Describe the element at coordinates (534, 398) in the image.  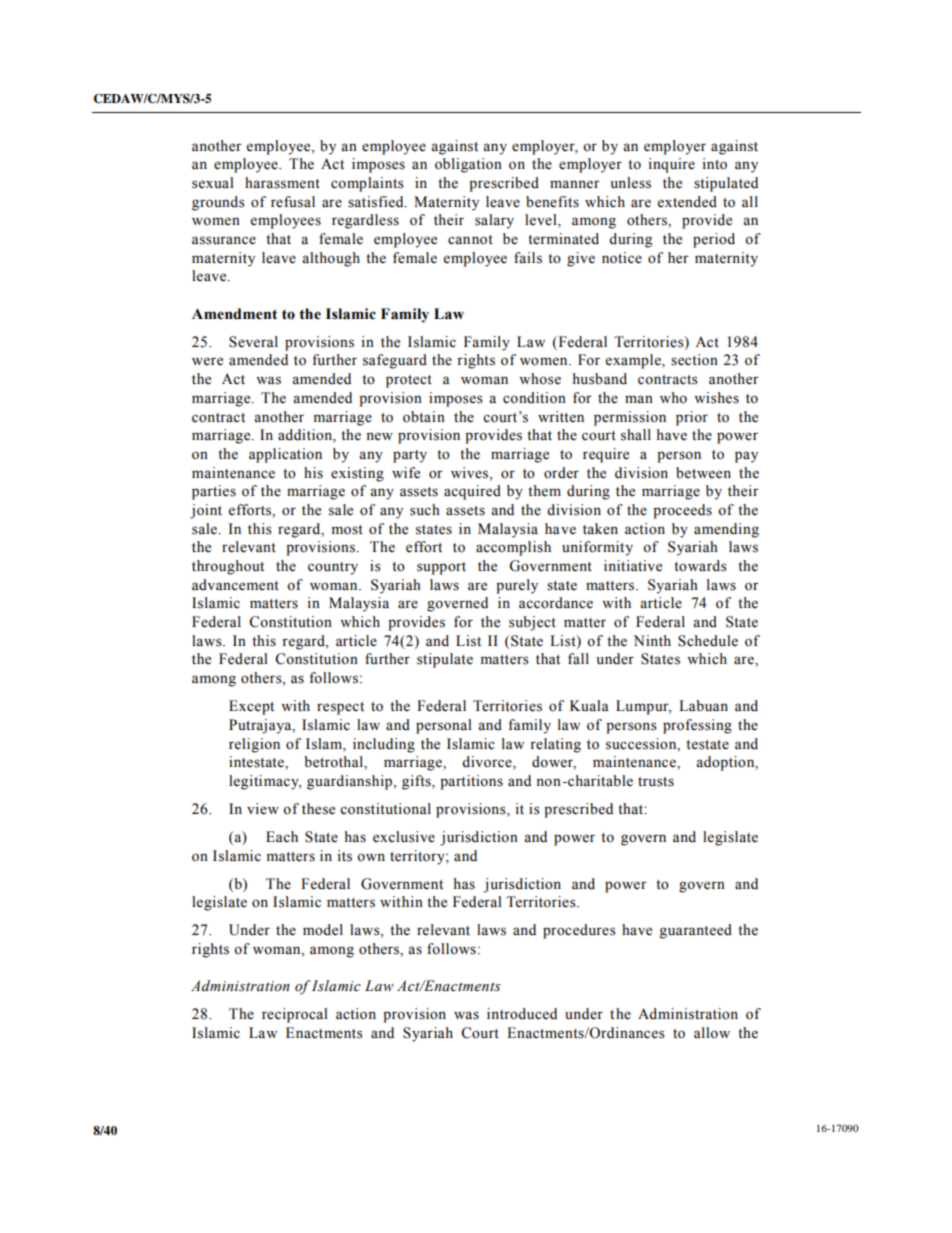
I see `condition` at that location.
